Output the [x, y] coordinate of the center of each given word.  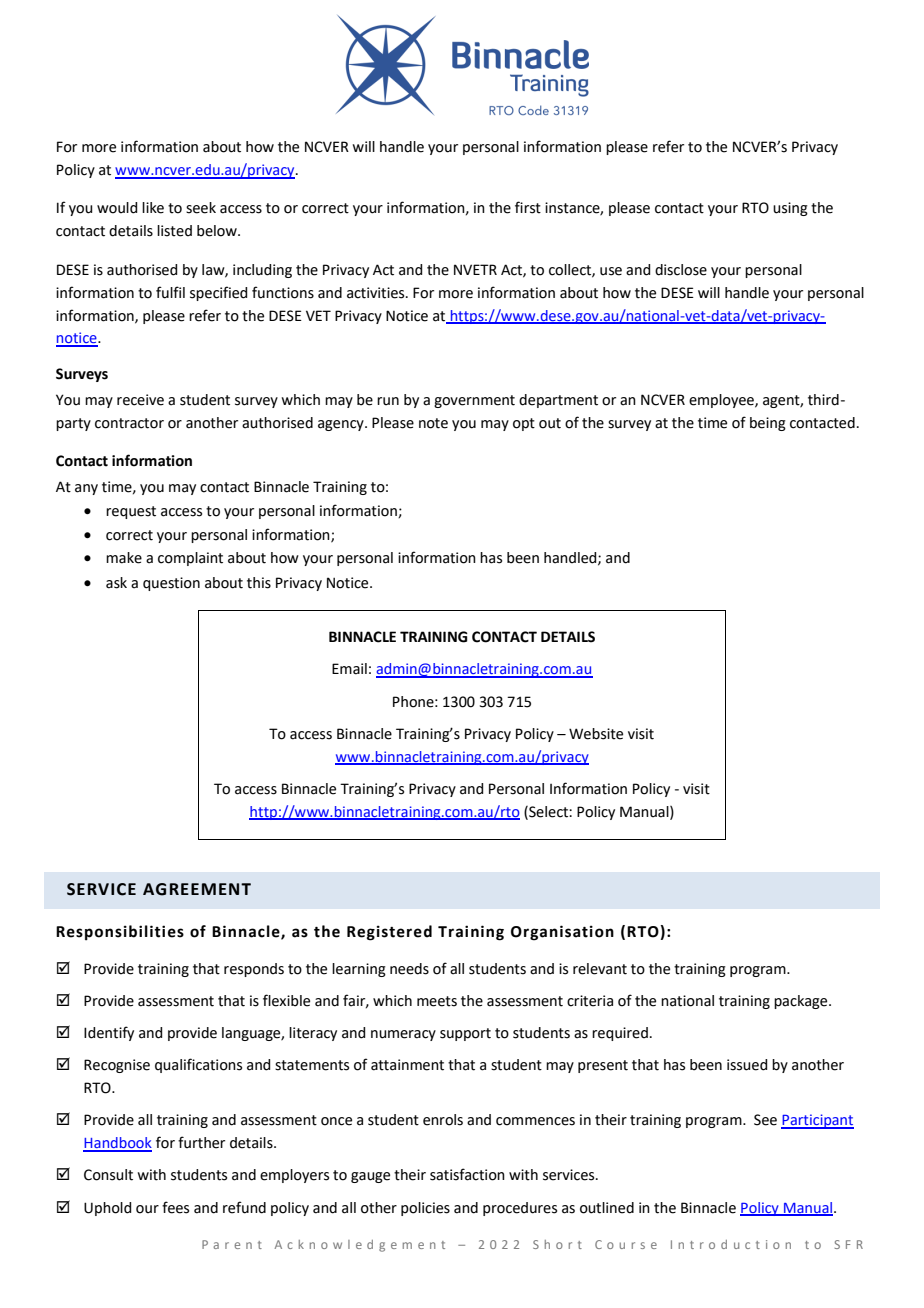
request [131, 512]
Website [596, 734]
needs [409, 969]
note [433, 423]
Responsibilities [120, 933]
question [171, 584]
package [802, 1002]
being [768, 424]
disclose [681, 270]
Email [349, 669]
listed [174, 231]
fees [175, 1207]
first [528, 207]
